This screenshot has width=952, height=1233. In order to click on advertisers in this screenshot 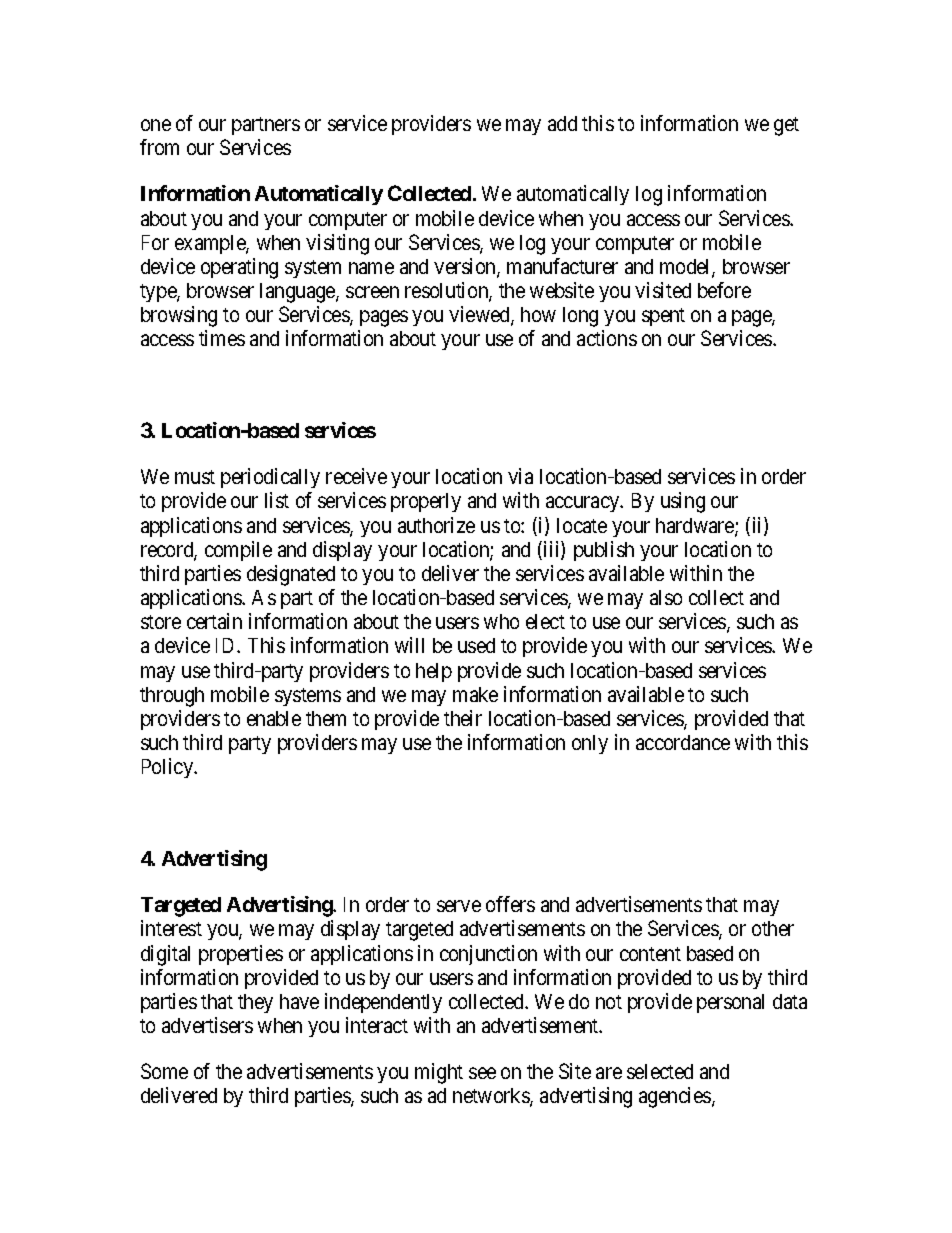, I will do `click(207, 1025)`.
